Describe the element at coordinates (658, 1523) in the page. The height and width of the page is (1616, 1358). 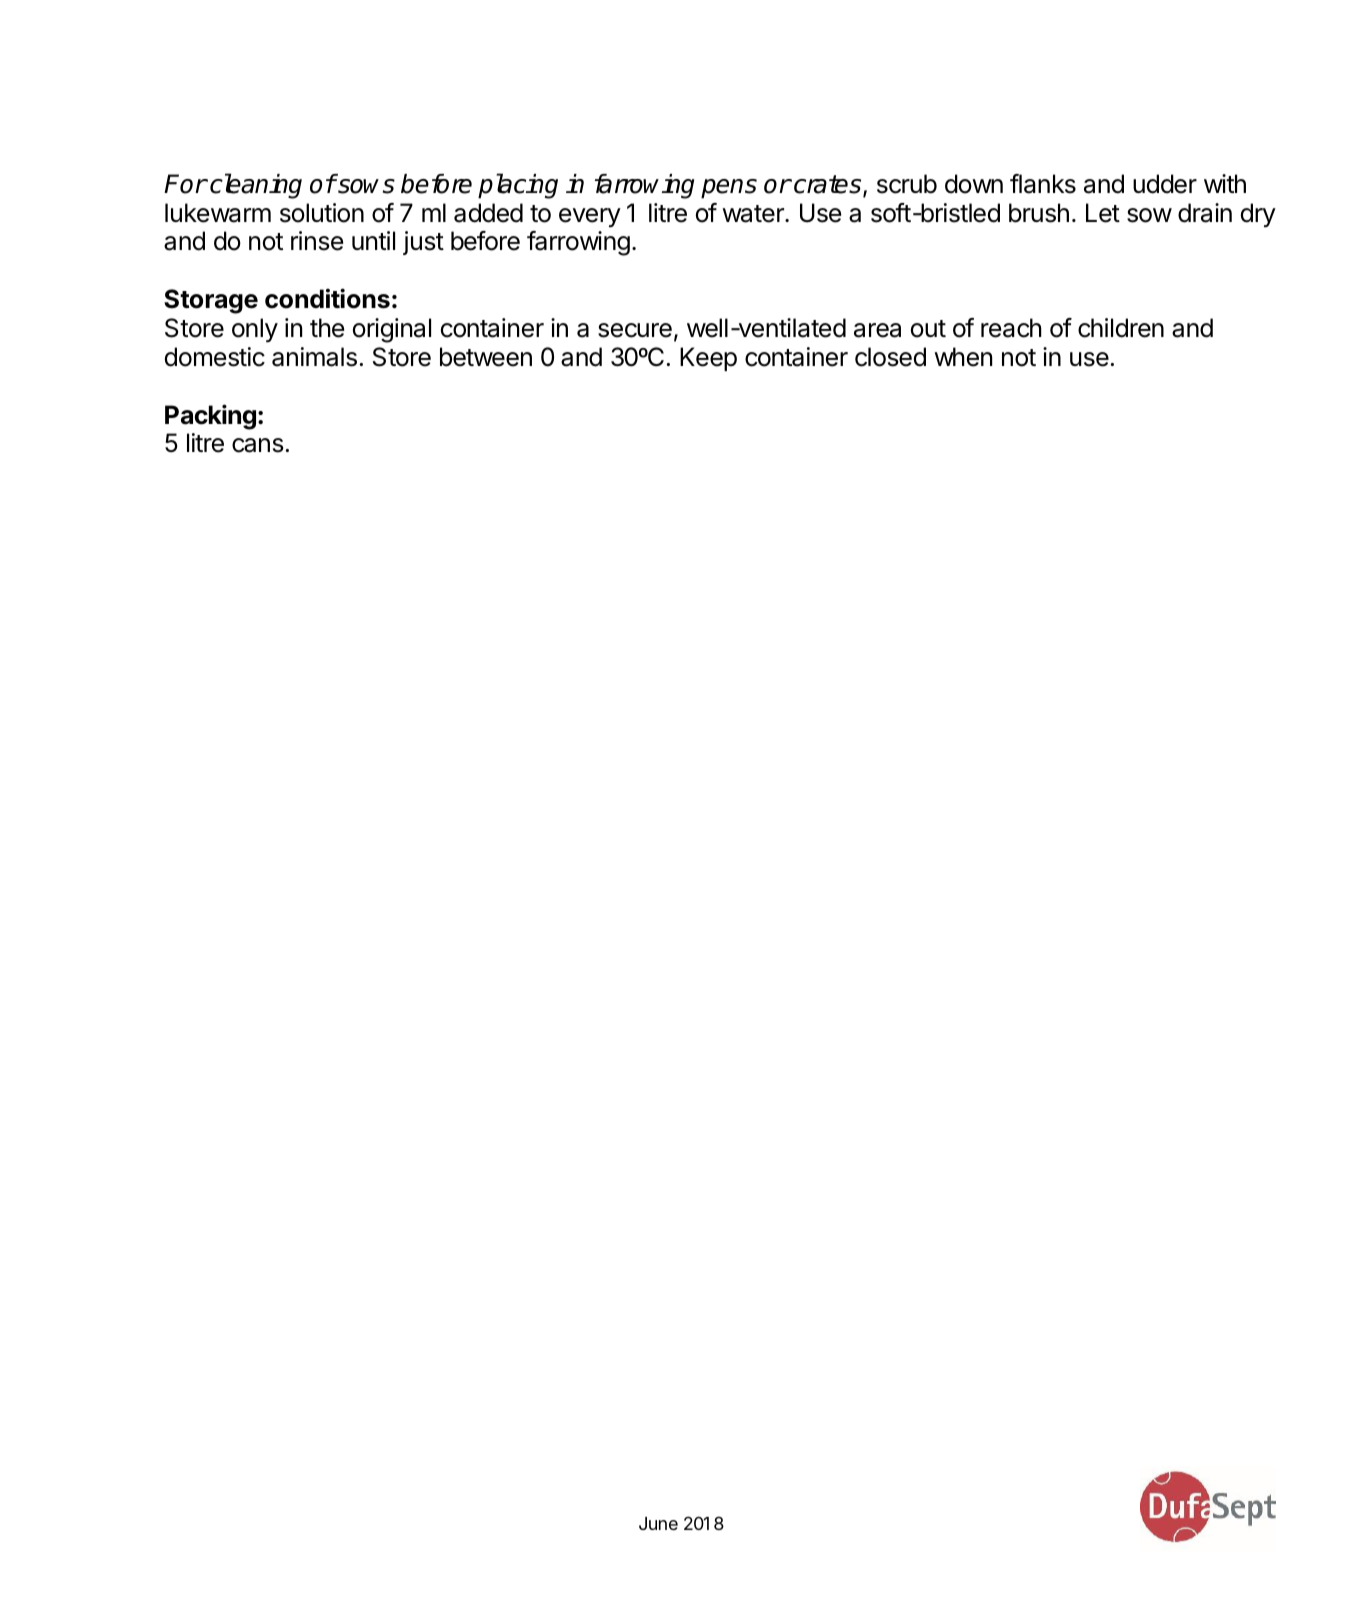
I see `June` at that location.
